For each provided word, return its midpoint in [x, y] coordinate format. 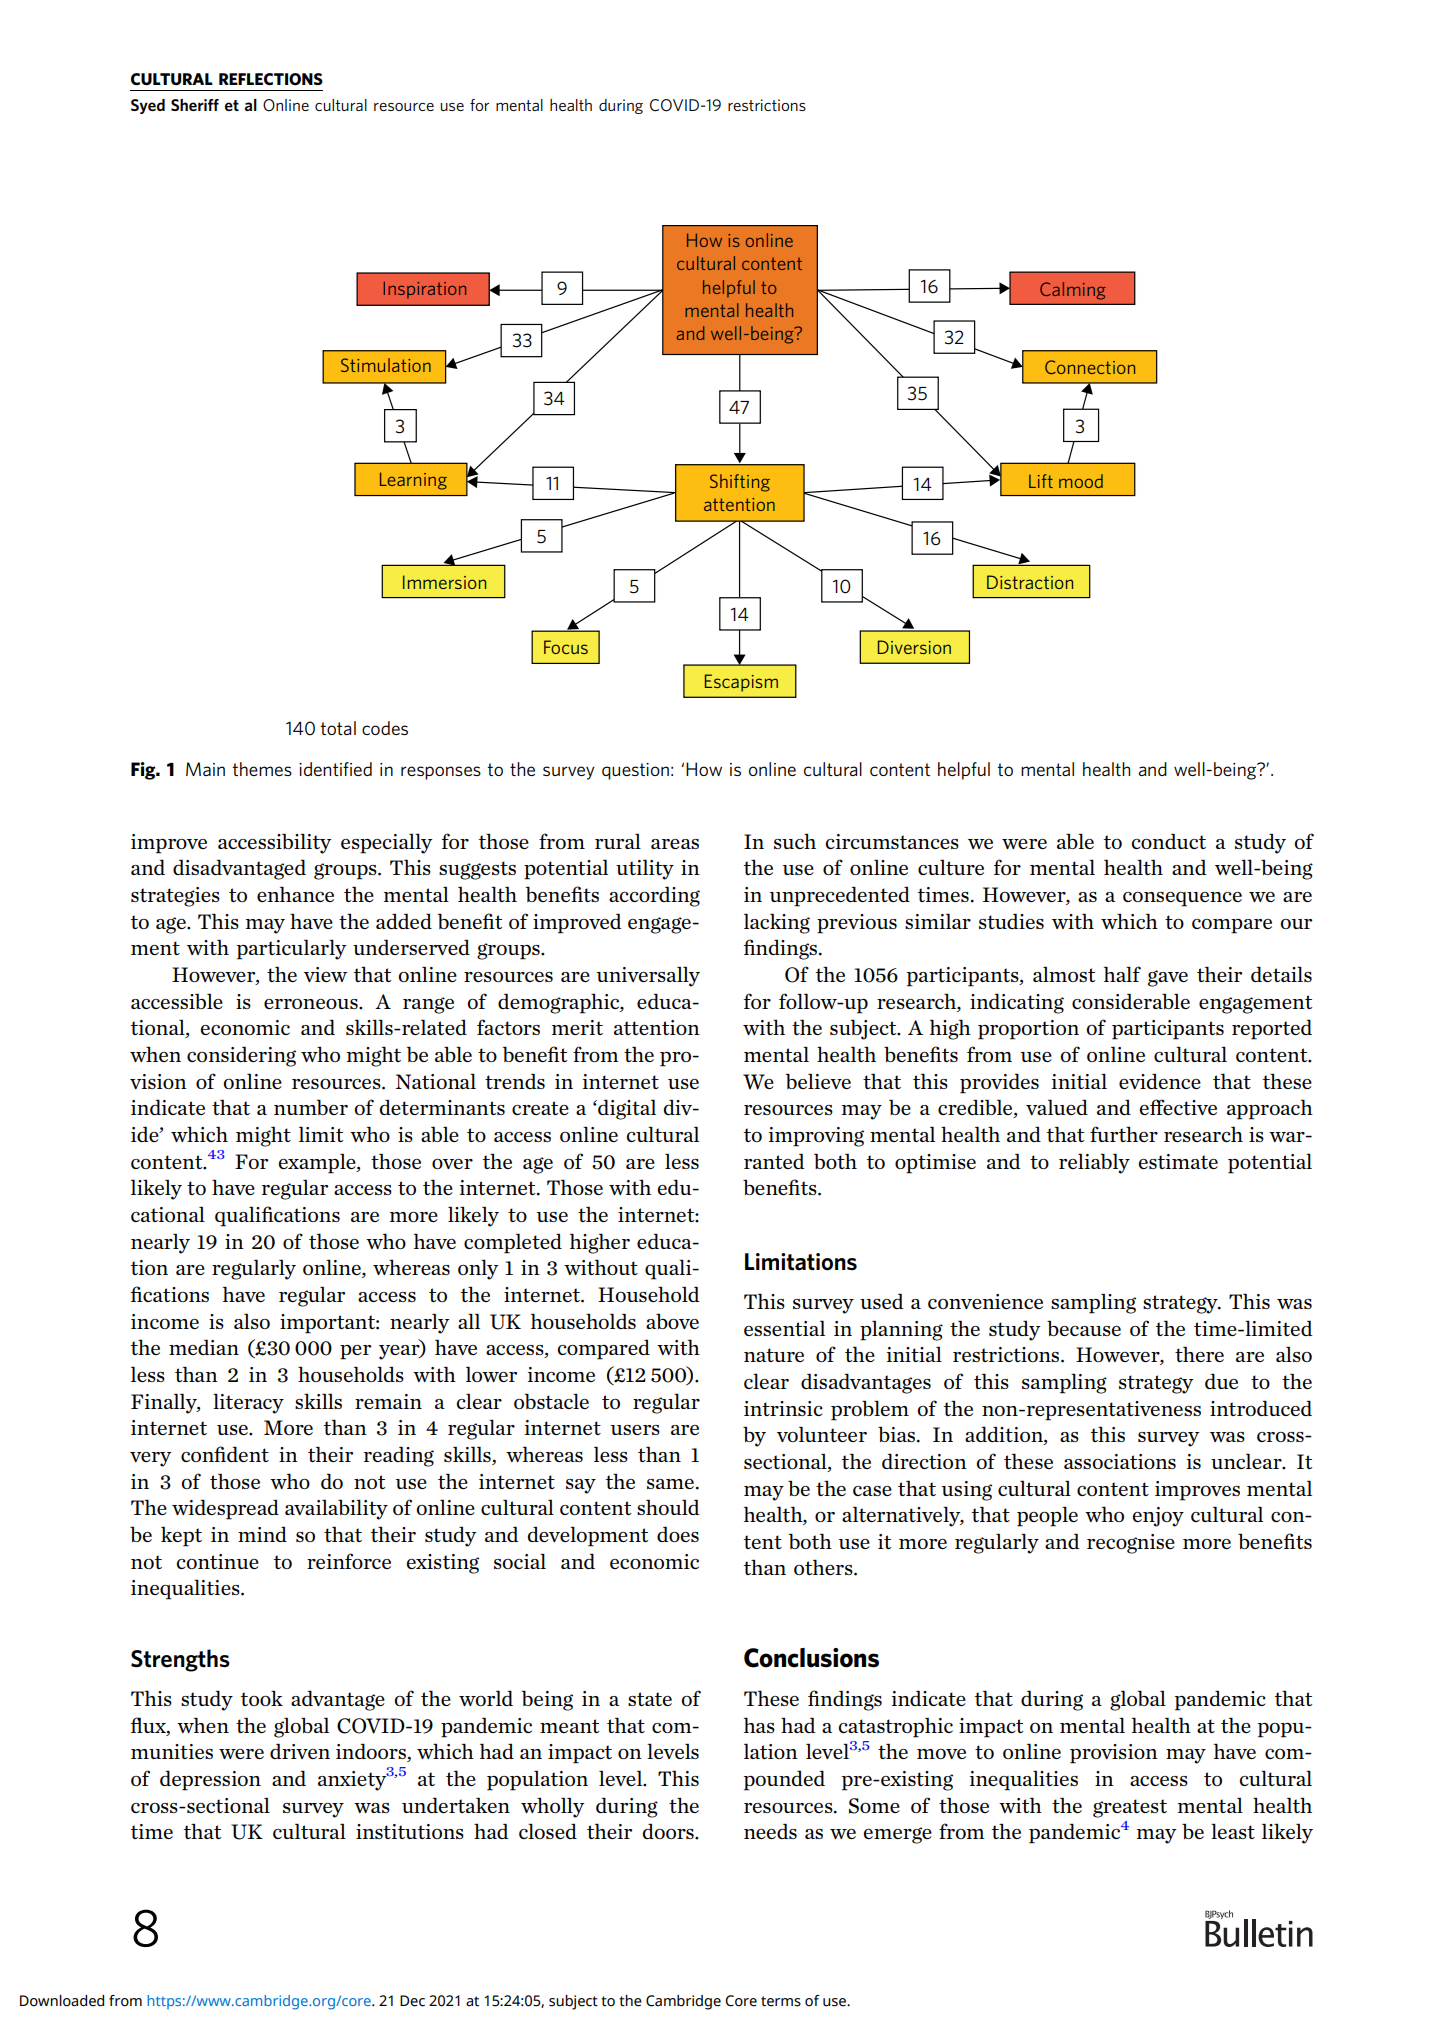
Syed [148, 106]
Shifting [740, 483]
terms [781, 2001]
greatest [1130, 1808]
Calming [1073, 291]
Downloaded [62, 2001]
